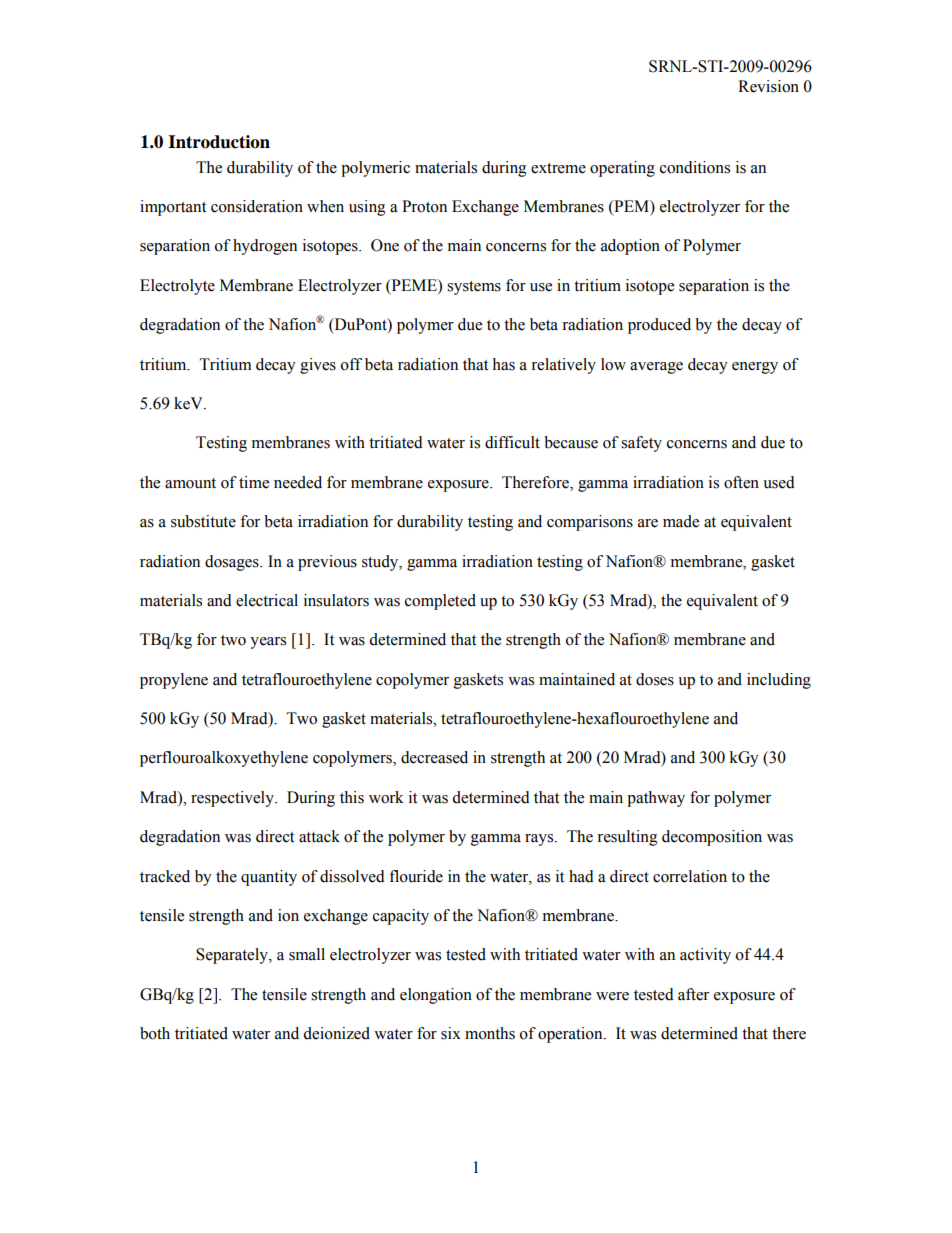 The height and width of the document is (1233, 952). I want to click on Separately, so click(233, 956).
